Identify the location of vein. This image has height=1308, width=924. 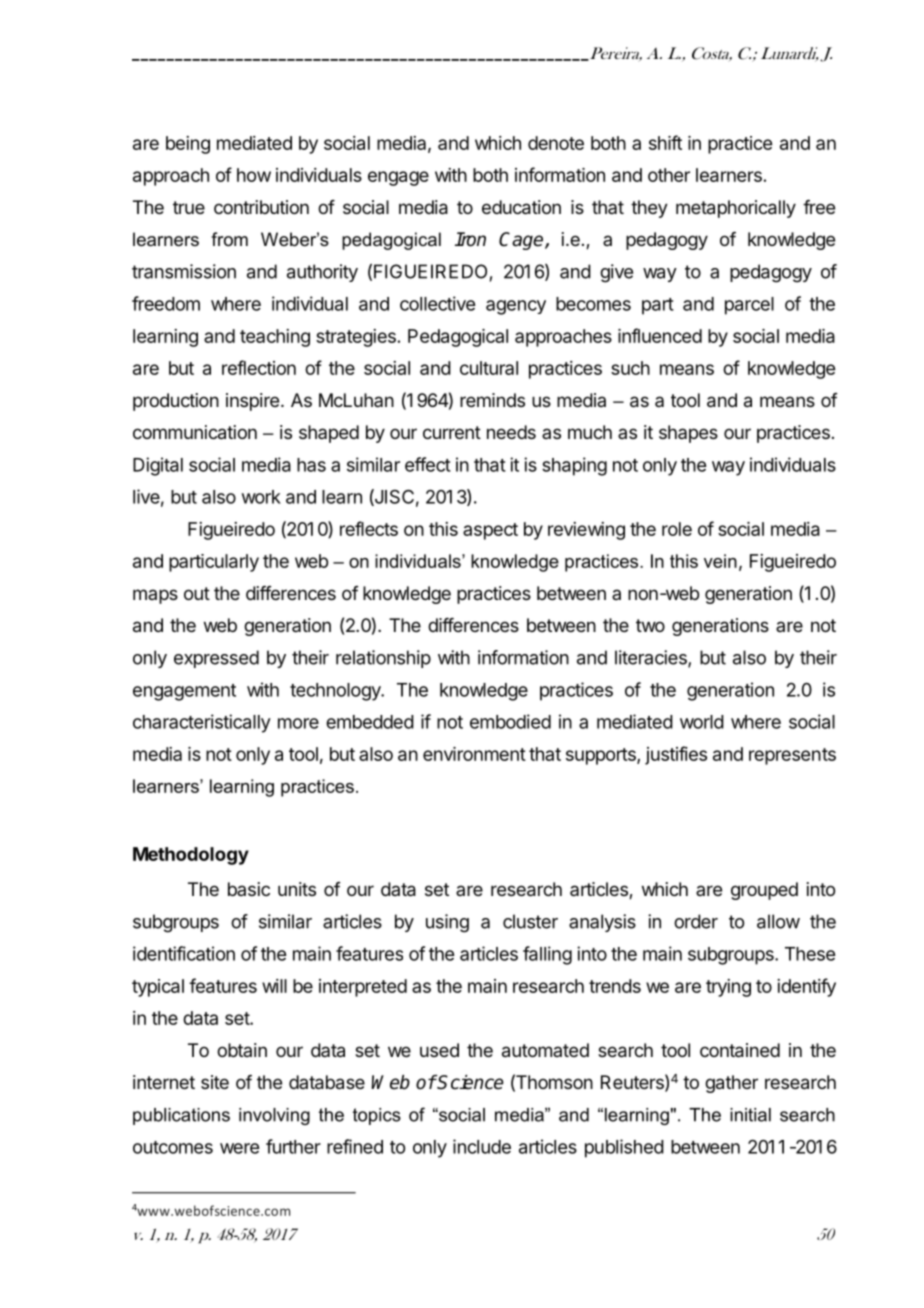
(720, 561).
